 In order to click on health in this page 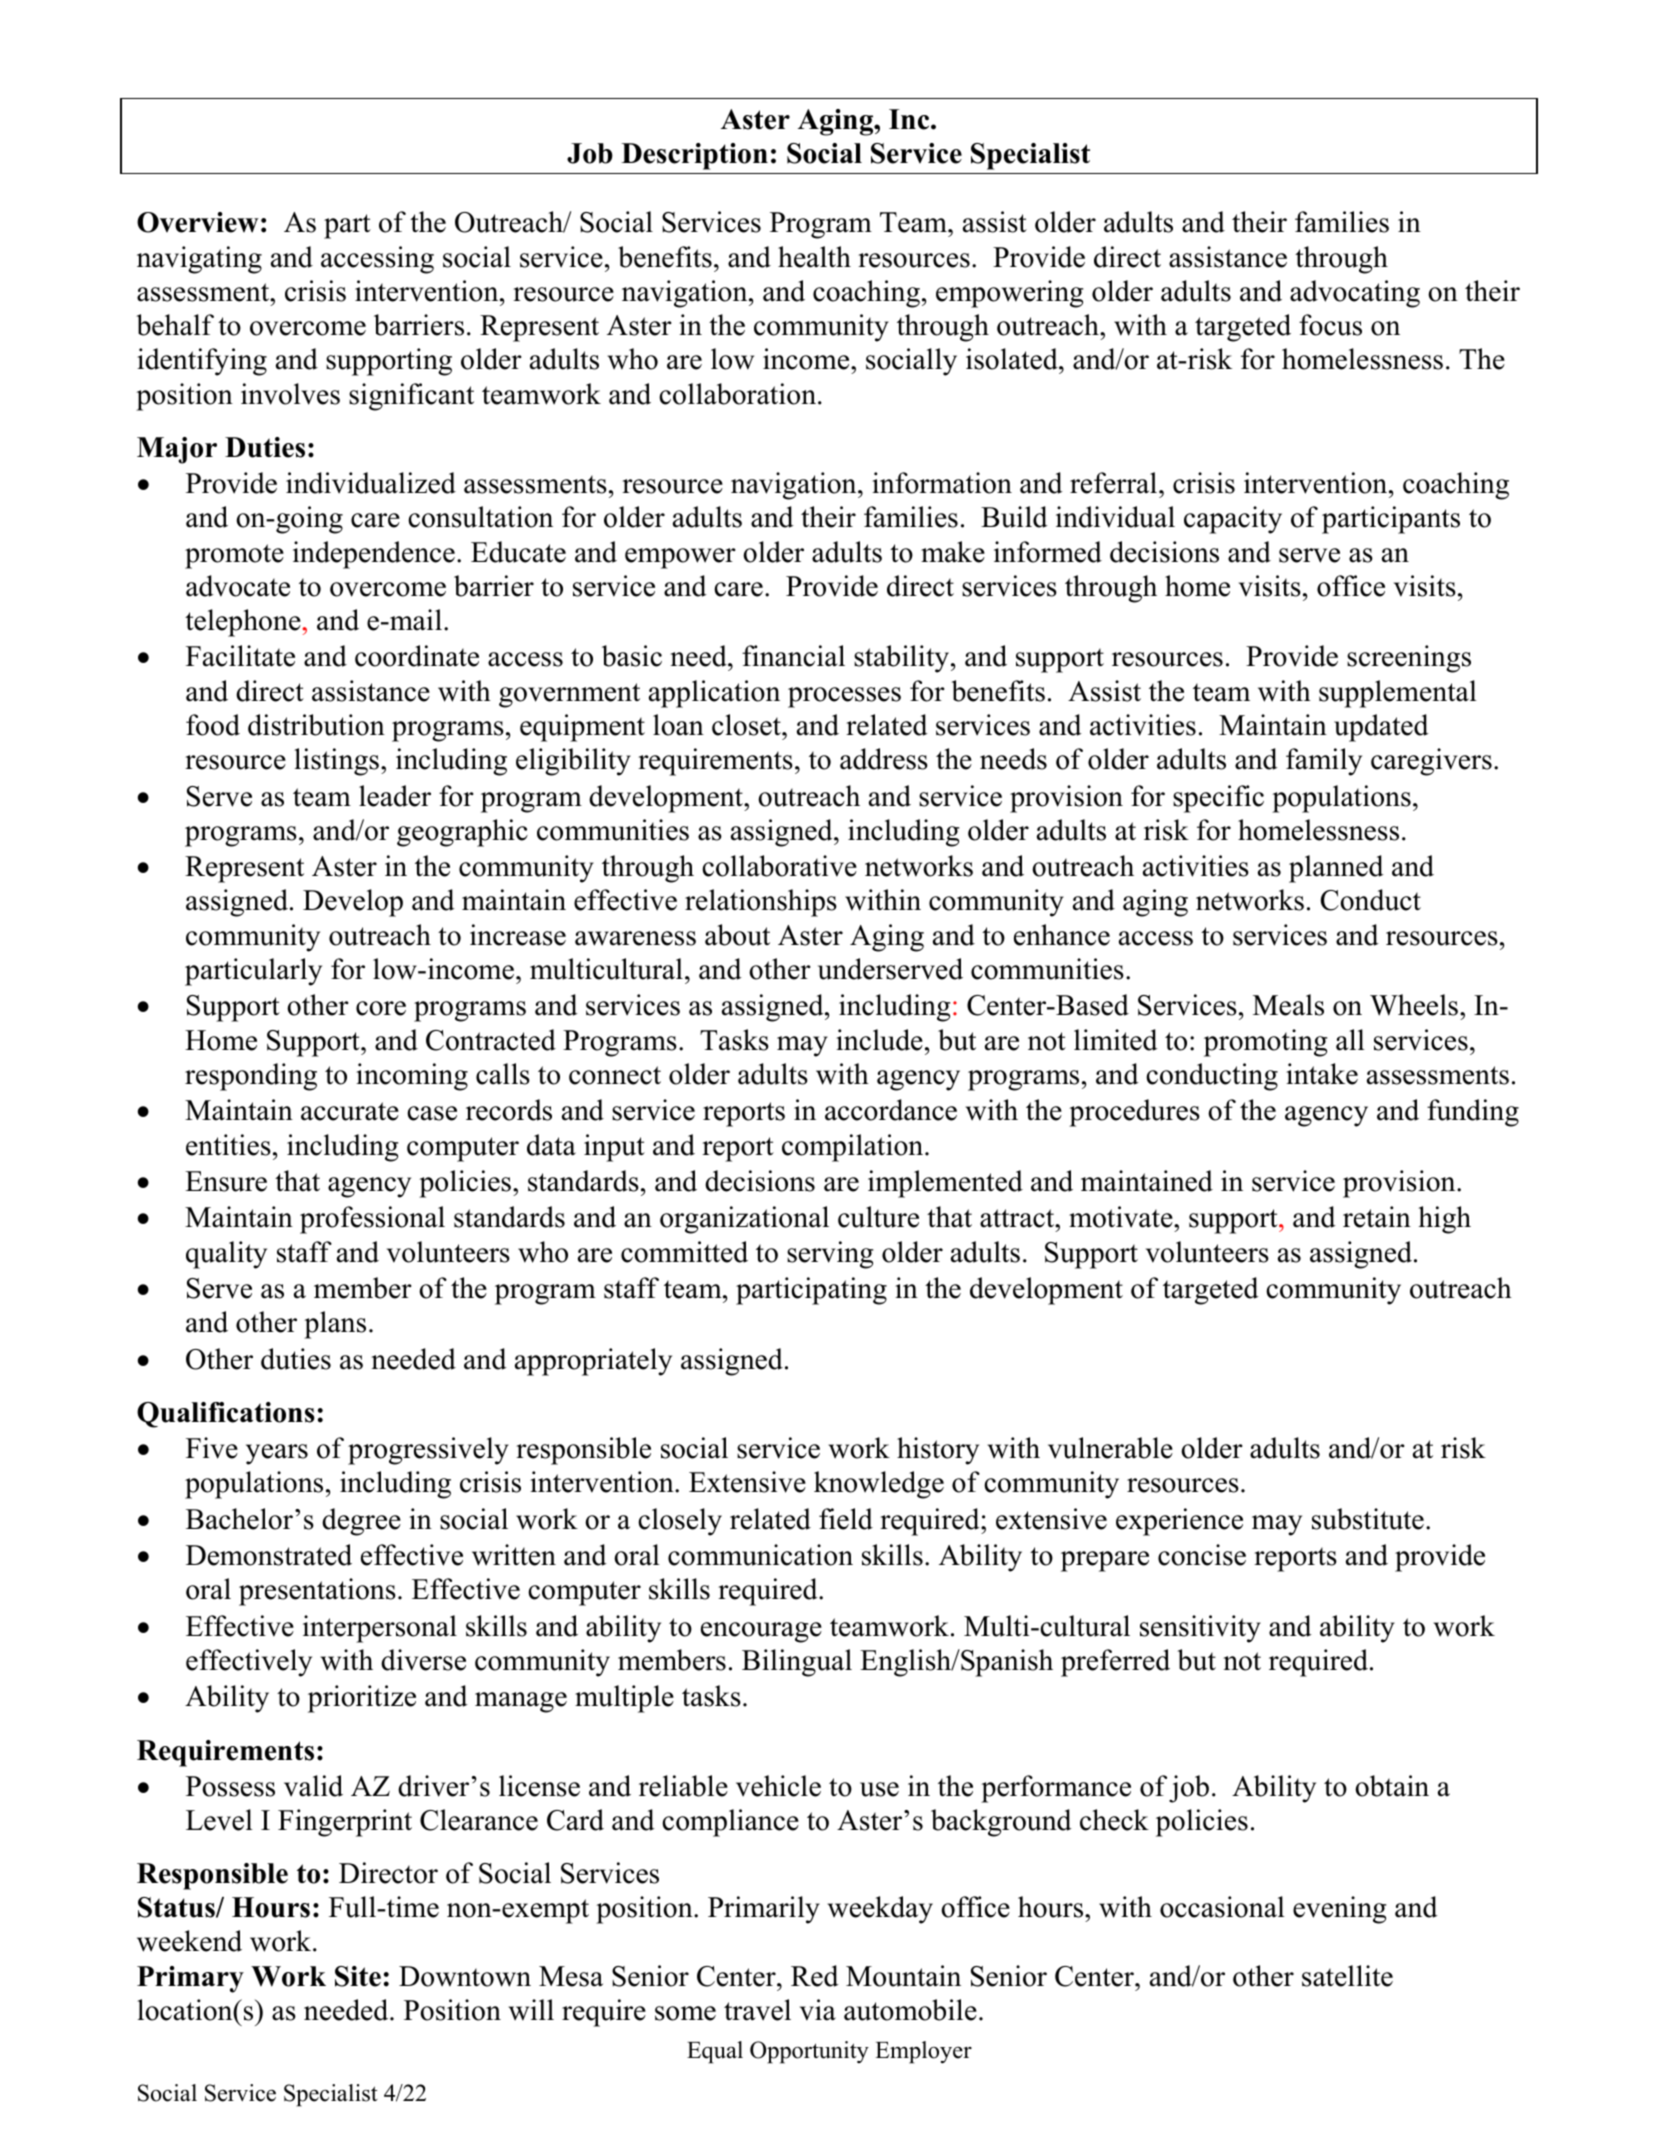, I will do `click(814, 257)`.
